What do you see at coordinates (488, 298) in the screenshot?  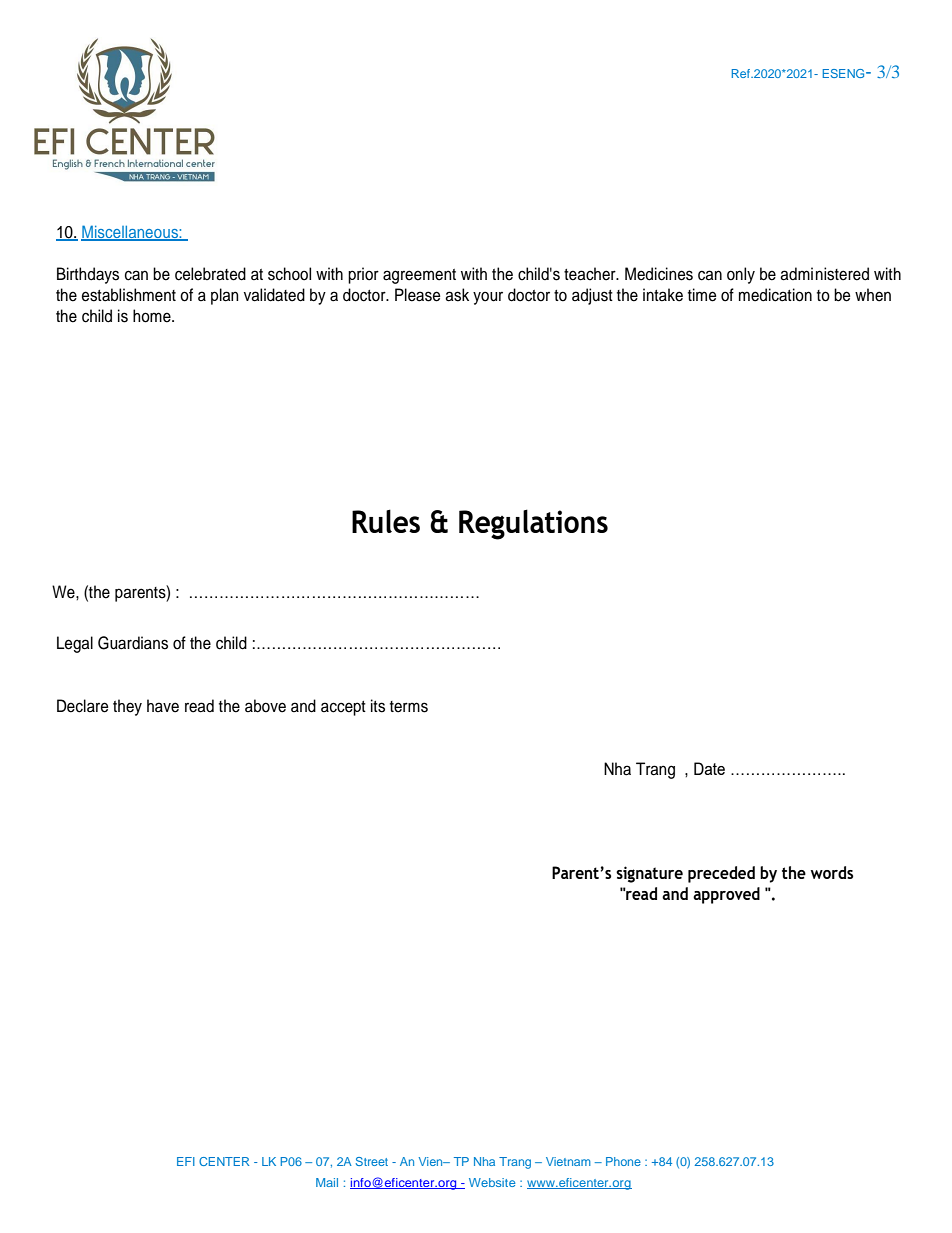 I see `your` at bounding box center [488, 298].
